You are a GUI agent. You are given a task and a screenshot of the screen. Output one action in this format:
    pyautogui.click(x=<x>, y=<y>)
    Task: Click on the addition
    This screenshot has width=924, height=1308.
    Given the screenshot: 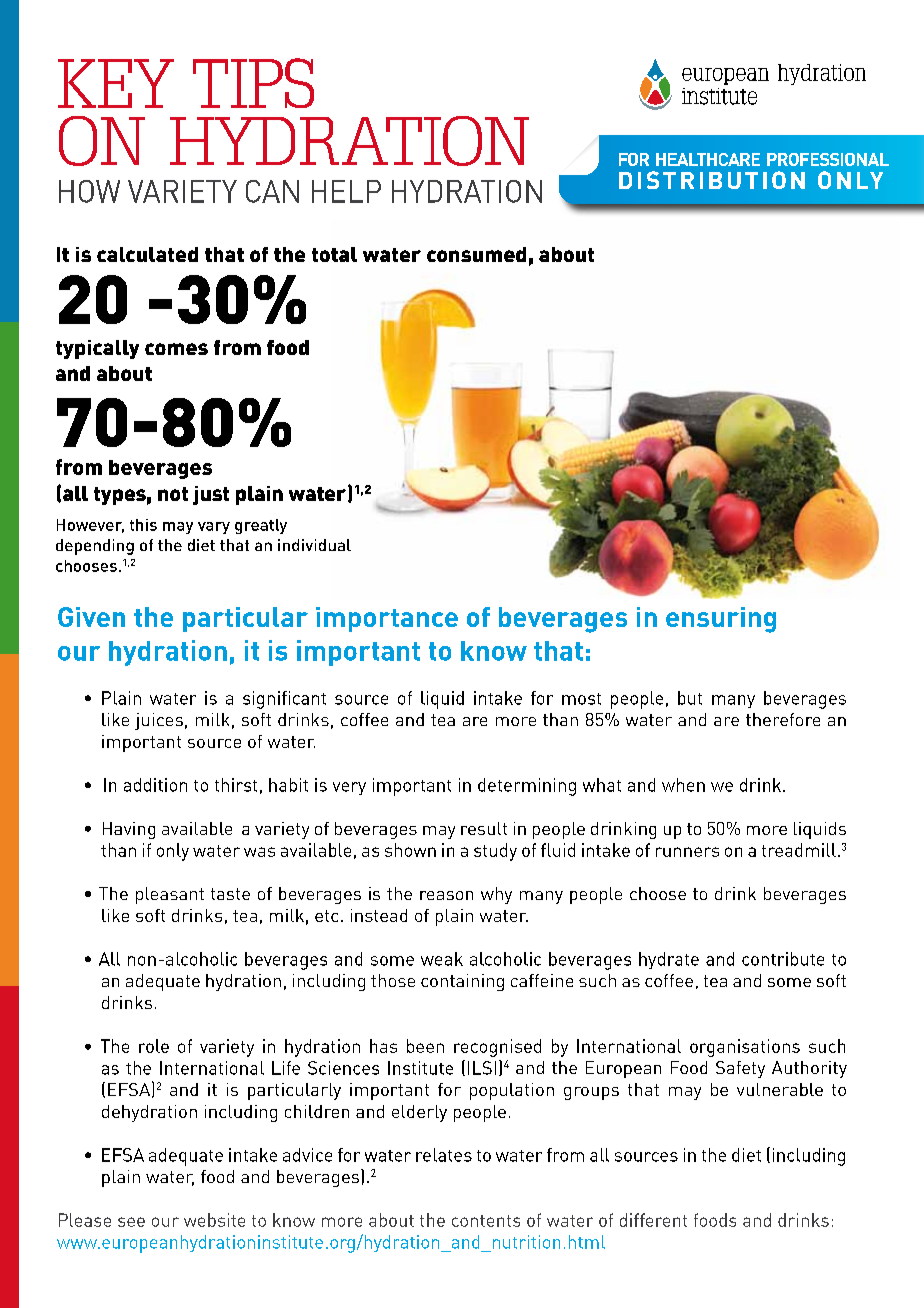 What is the action you would take?
    pyautogui.click(x=155, y=785)
